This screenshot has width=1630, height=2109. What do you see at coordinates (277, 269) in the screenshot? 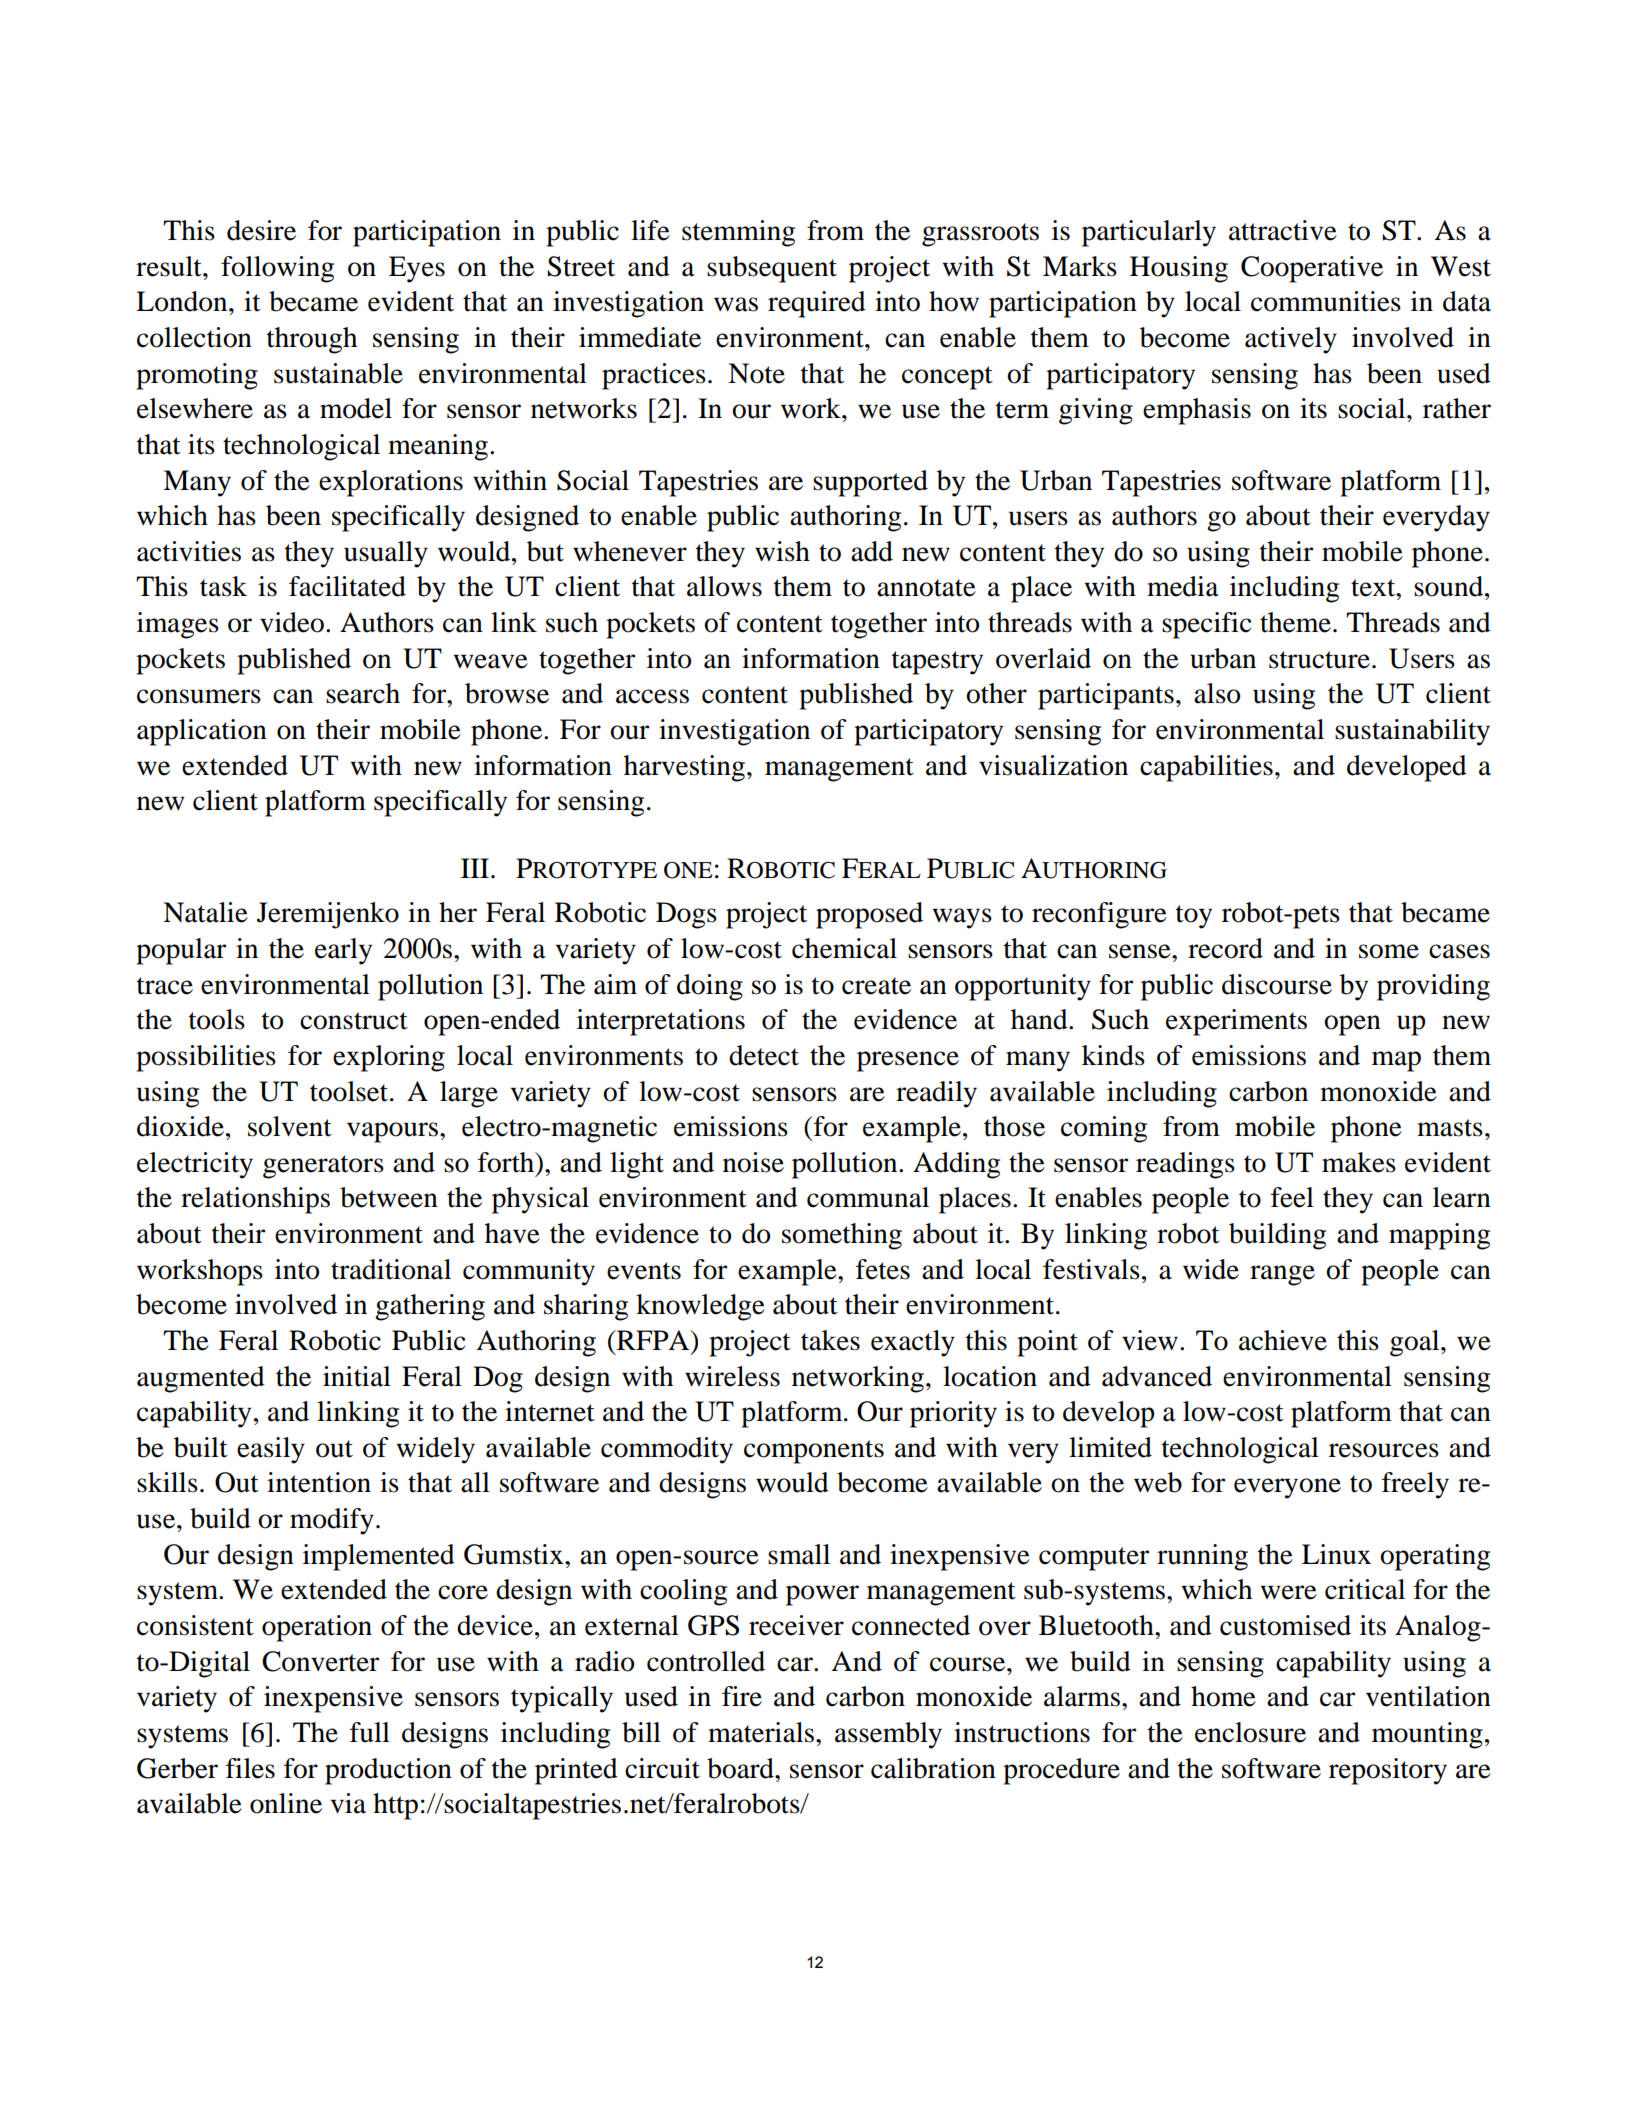
I see `following` at bounding box center [277, 269].
